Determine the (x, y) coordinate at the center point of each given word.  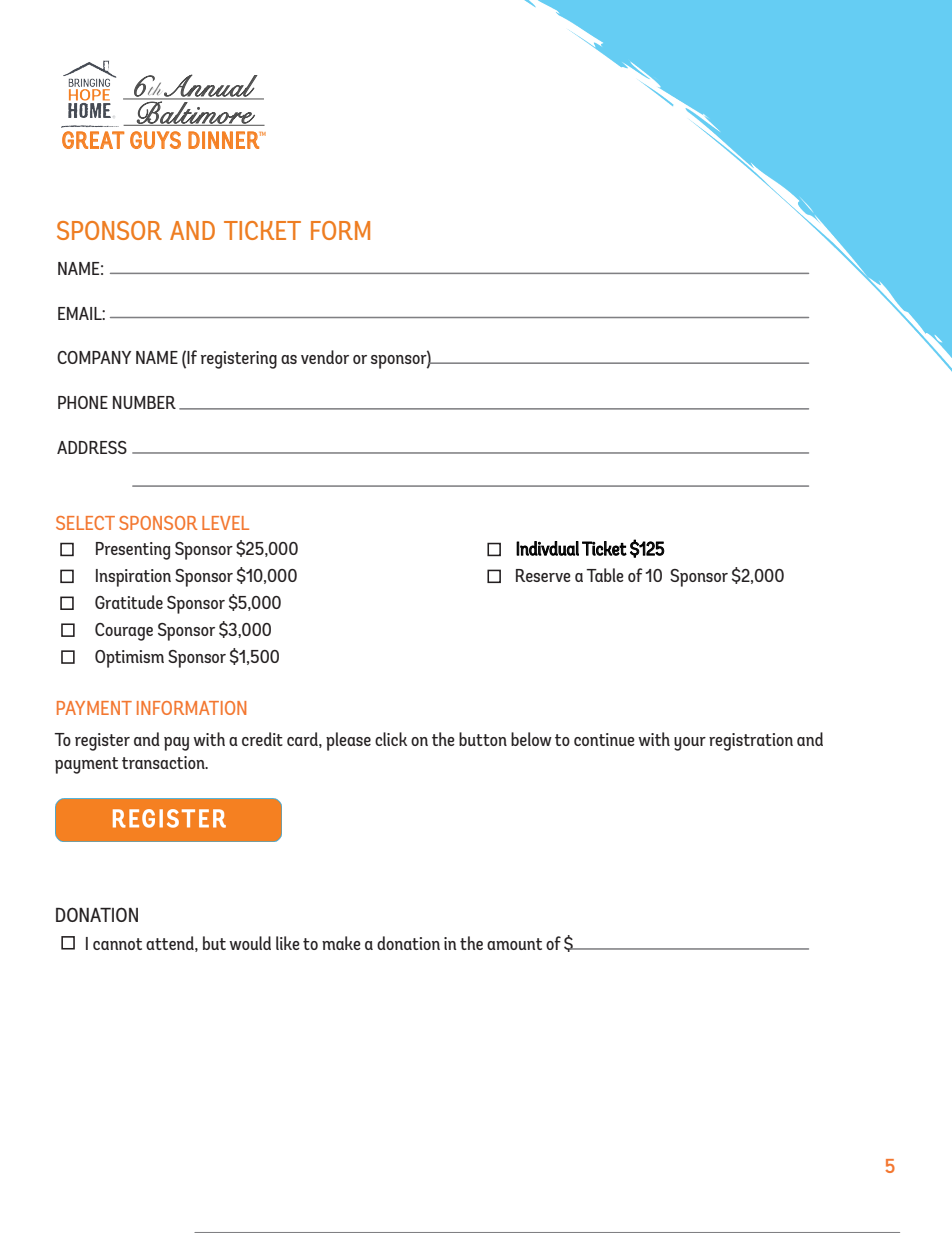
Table (605, 575)
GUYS (155, 140)
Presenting (133, 551)
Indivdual (547, 548)
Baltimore (196, 112)
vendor (325, 357)
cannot (117, 944)
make (341, 943)
